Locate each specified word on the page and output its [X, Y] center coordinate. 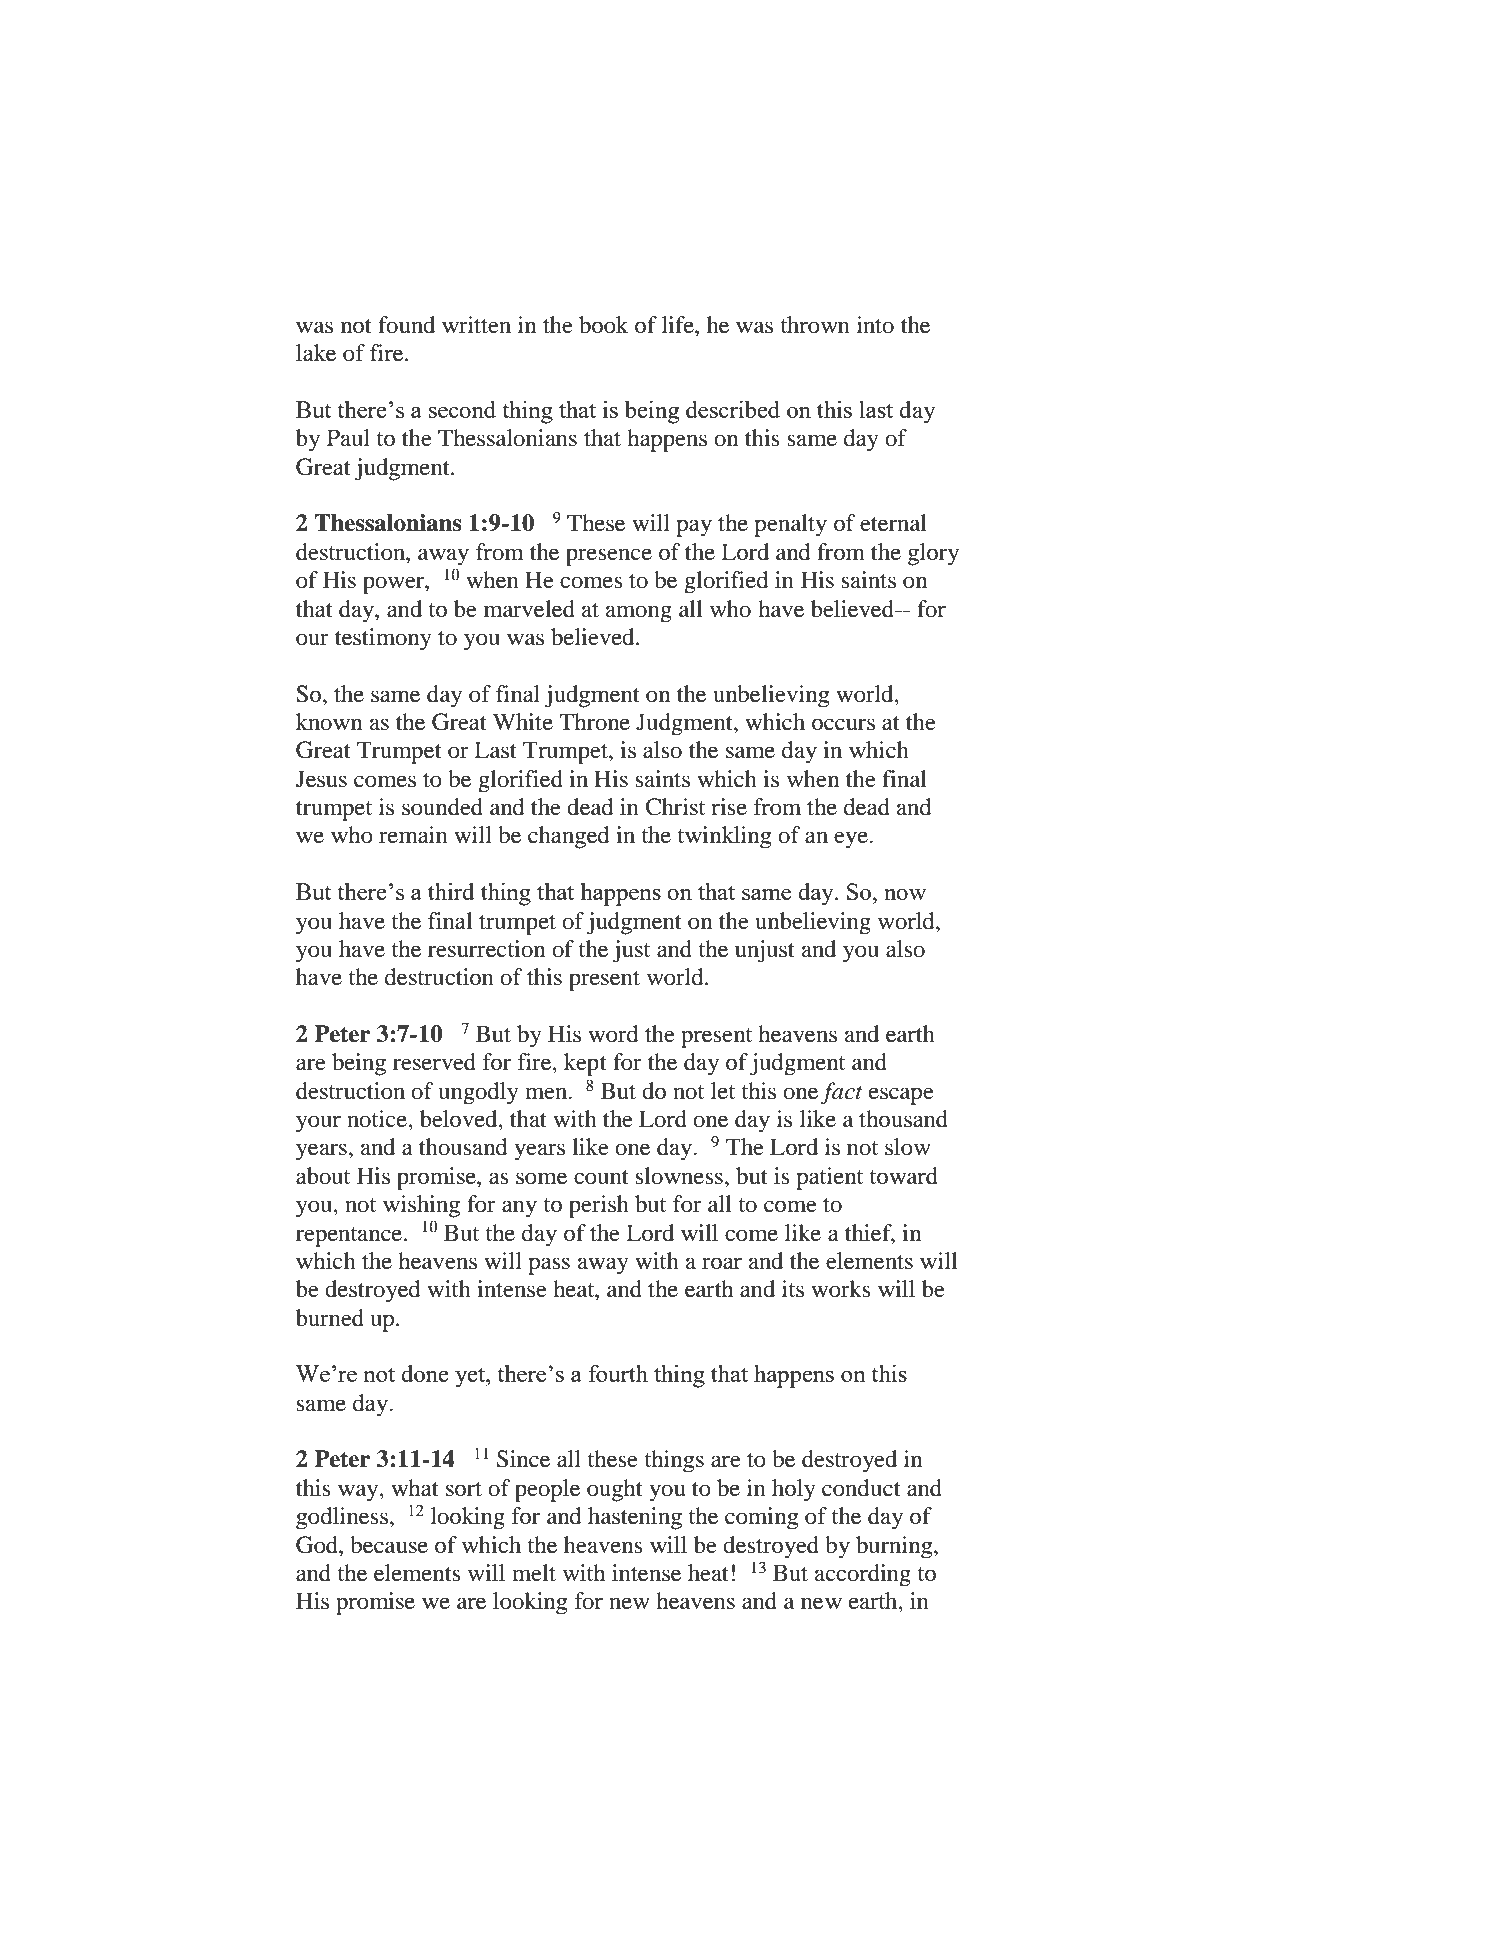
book [604, 325]
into [875, 325]
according [863, 1575]
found [406, 325]
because [389, 1545]
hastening [635, 1518]
